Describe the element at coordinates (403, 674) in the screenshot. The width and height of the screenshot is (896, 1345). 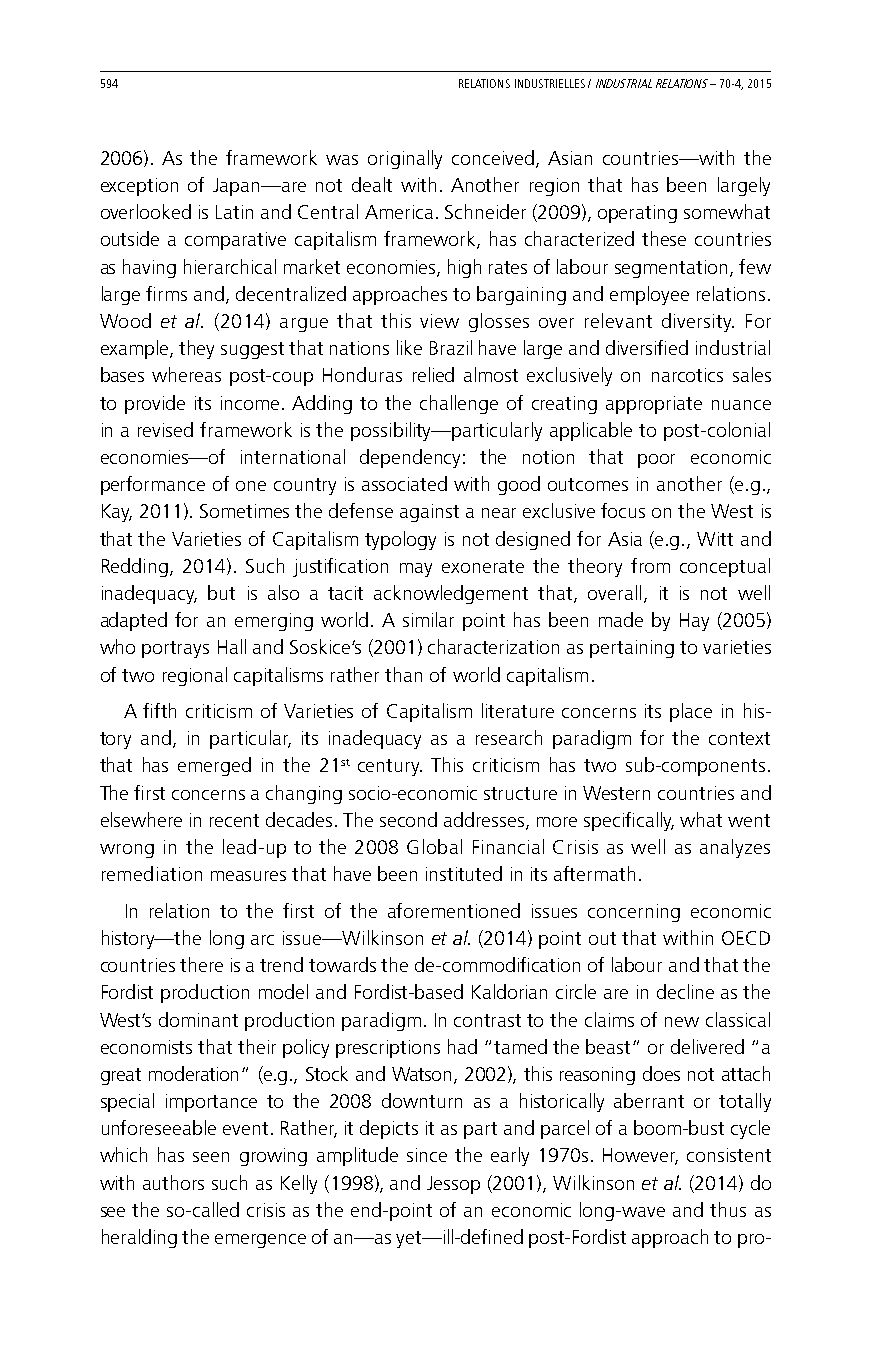
I see `than` at that location.
